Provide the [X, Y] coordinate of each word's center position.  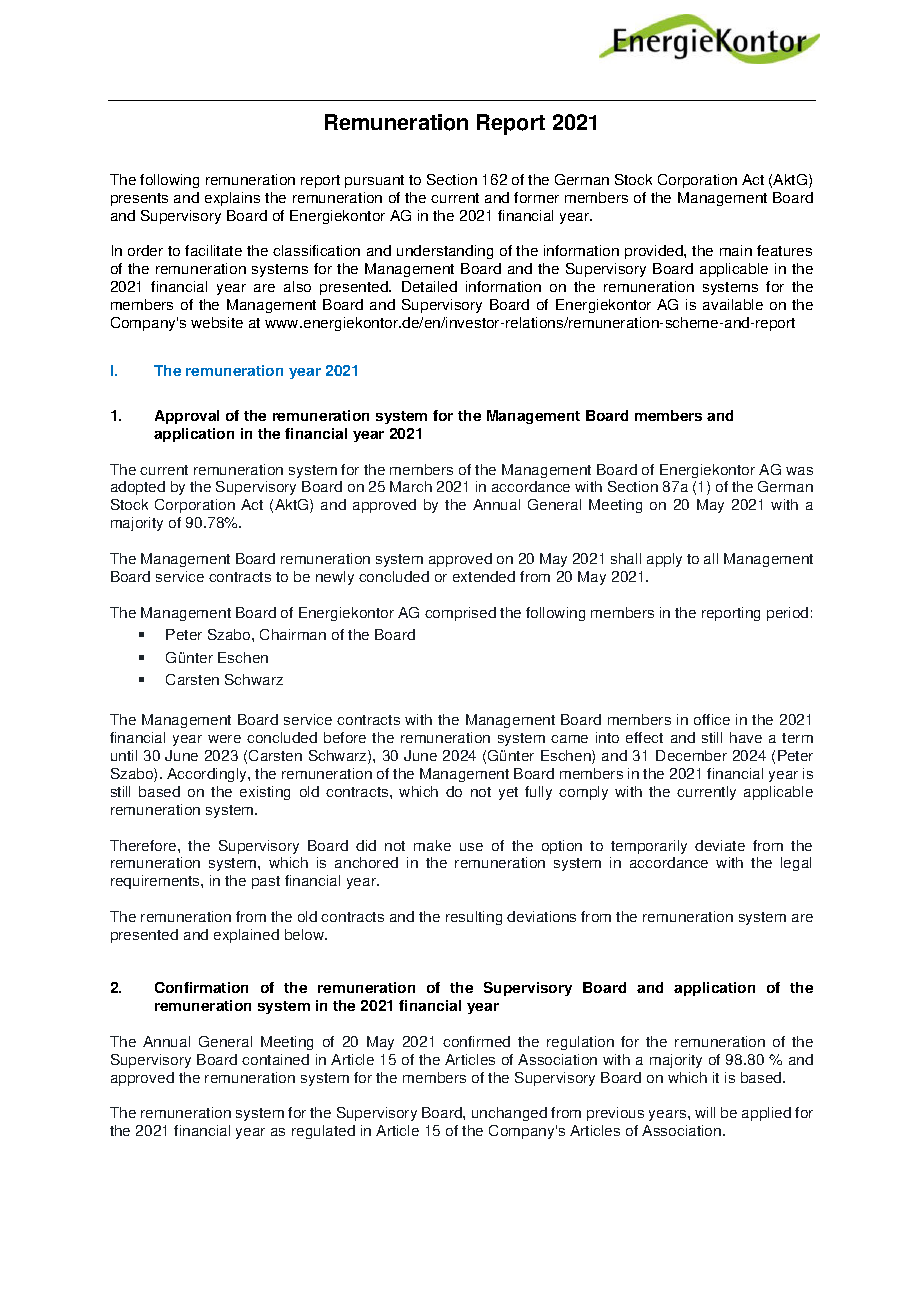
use [471, 847]
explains [232, 199]
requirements [156, 882]
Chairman [293, 634]
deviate [720, 845]
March [411, 486]
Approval [187, 417]
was [799, 471]
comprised [460, 614]
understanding [445, 252]
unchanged [509, 1114]
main [736, 250]
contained [275, 1059]
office [712, 719]
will [705, 1112]
